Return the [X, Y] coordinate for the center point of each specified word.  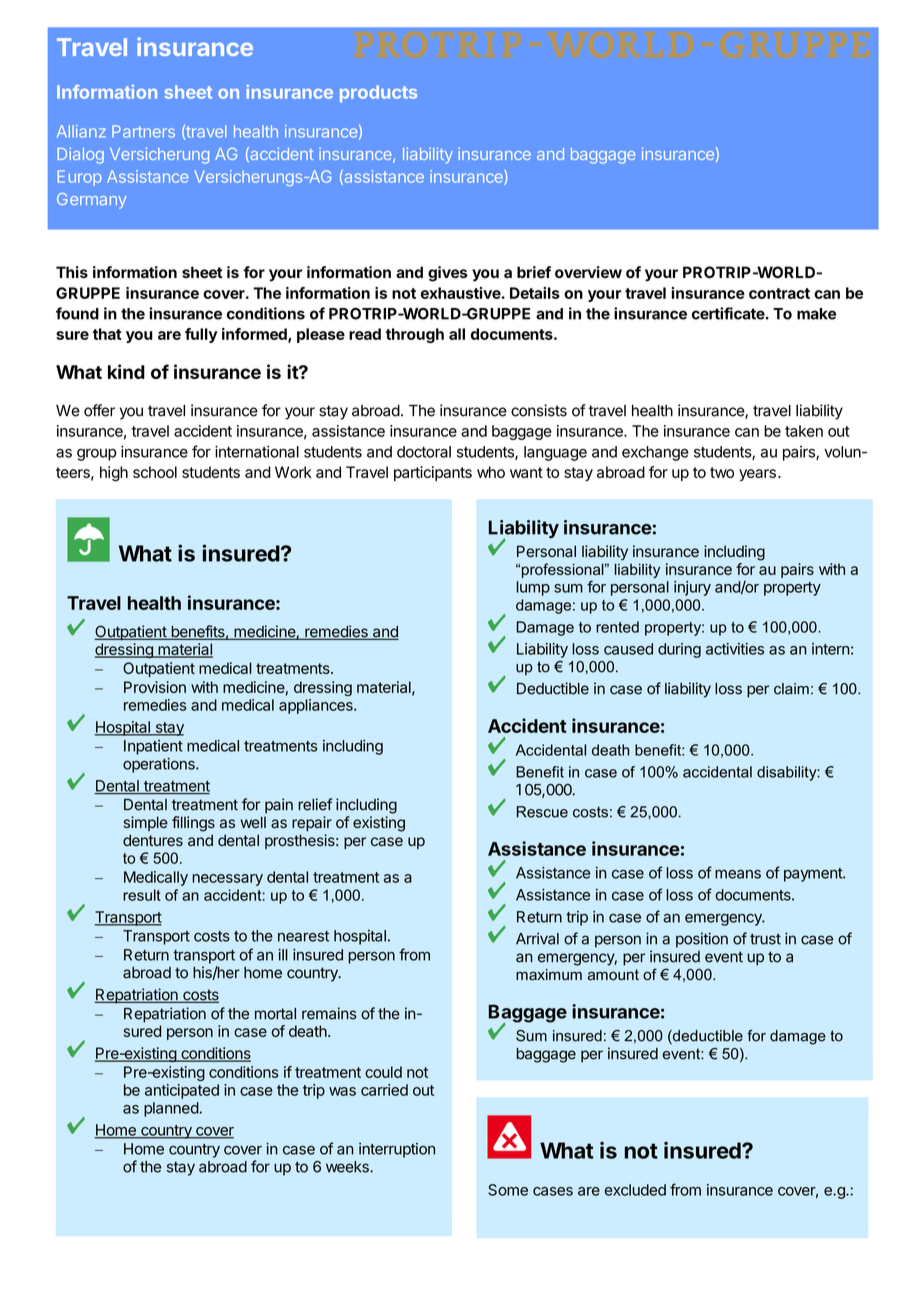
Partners [143, 131]
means [738, 874]
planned [171, 1109]
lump [533, 588]
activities [735, 649]
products [378, 93]
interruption [397, 1150]
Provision [155, 687]
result [142, 895]
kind [126, 371]
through [415, 335]
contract [779, 293]
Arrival [537, 938]
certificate [728, 313]
